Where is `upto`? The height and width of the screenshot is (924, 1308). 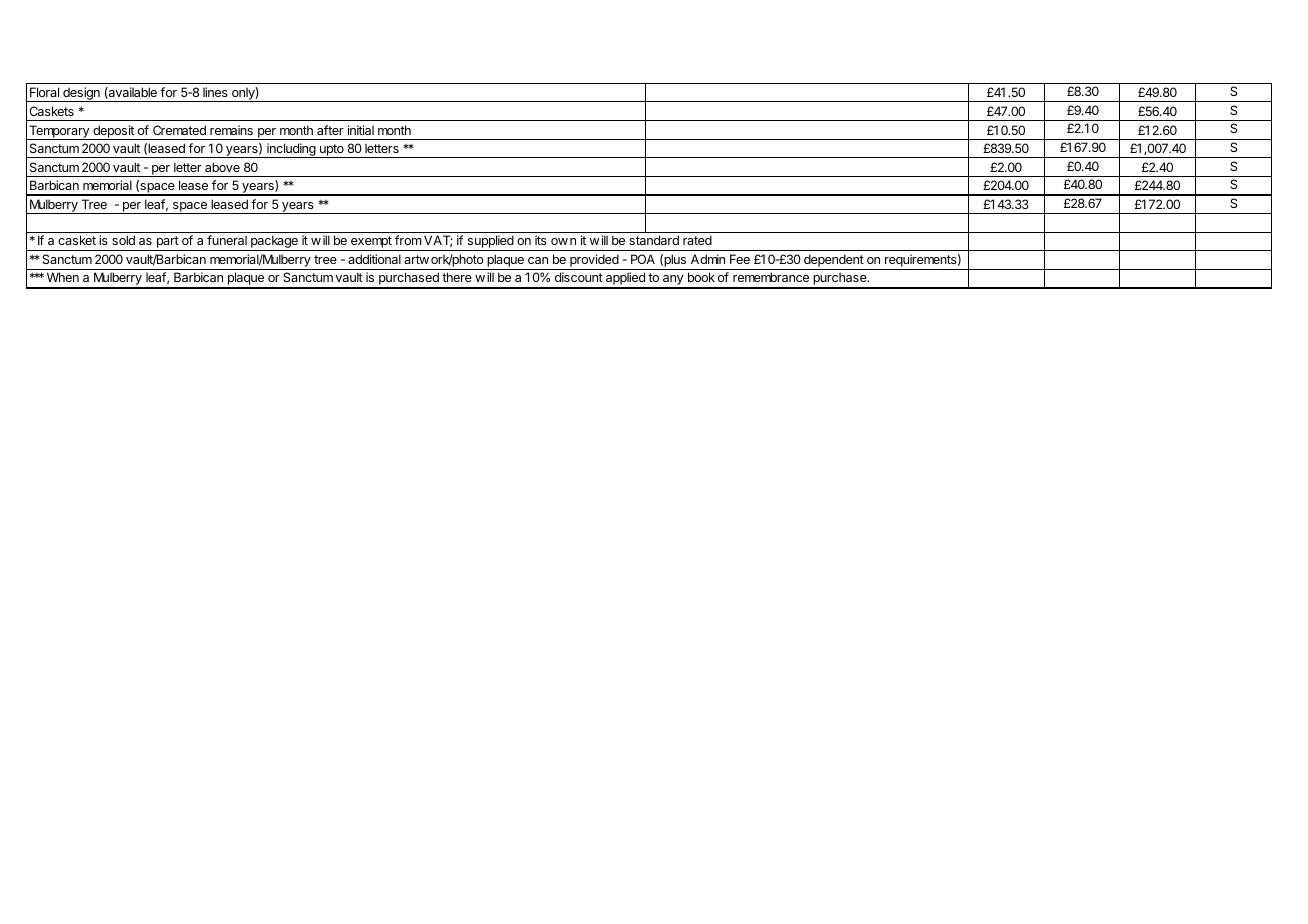 upto is located at coordinates (332, 151).
